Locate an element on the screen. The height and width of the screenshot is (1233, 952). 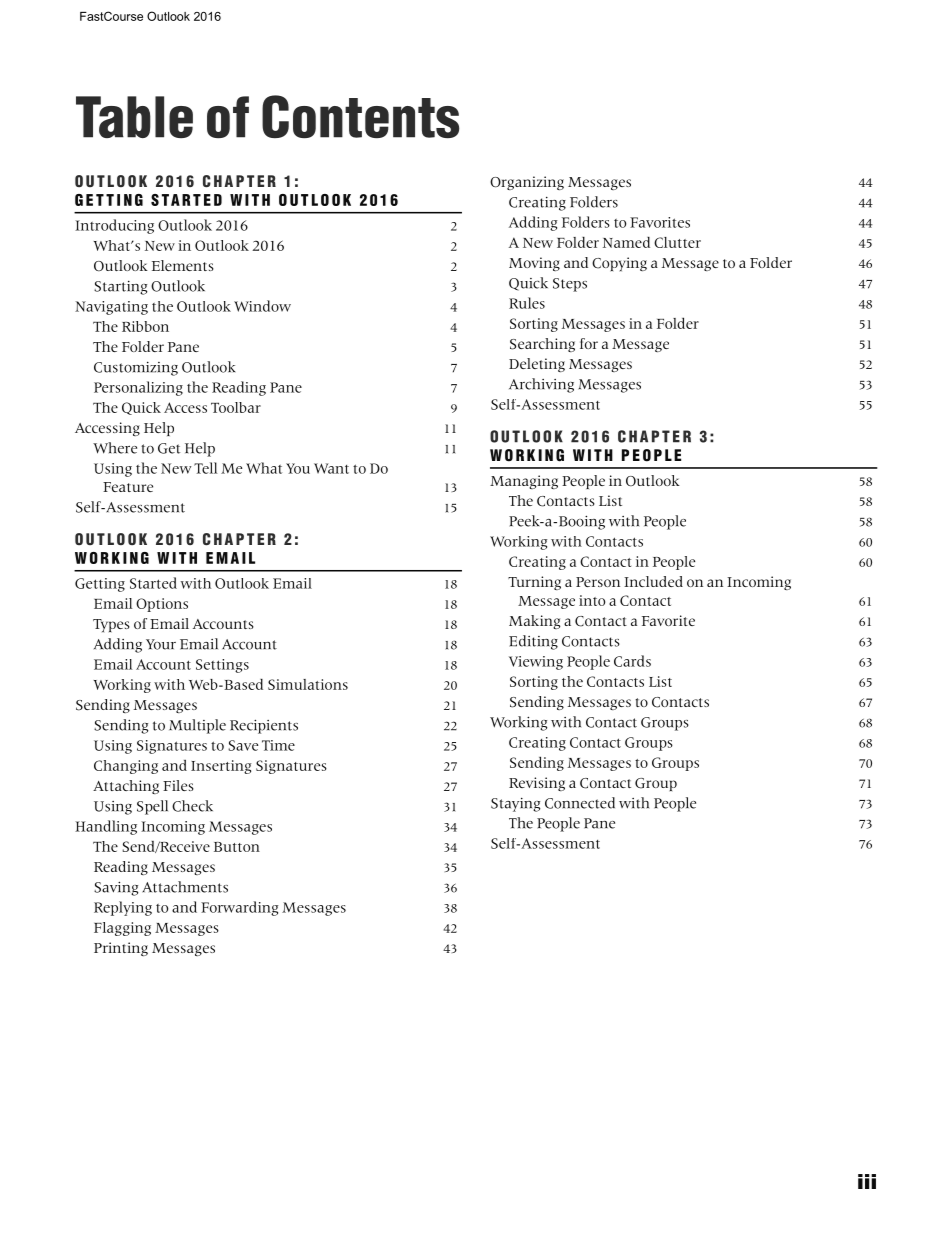
Revising is located at coordinates (537, 784).
